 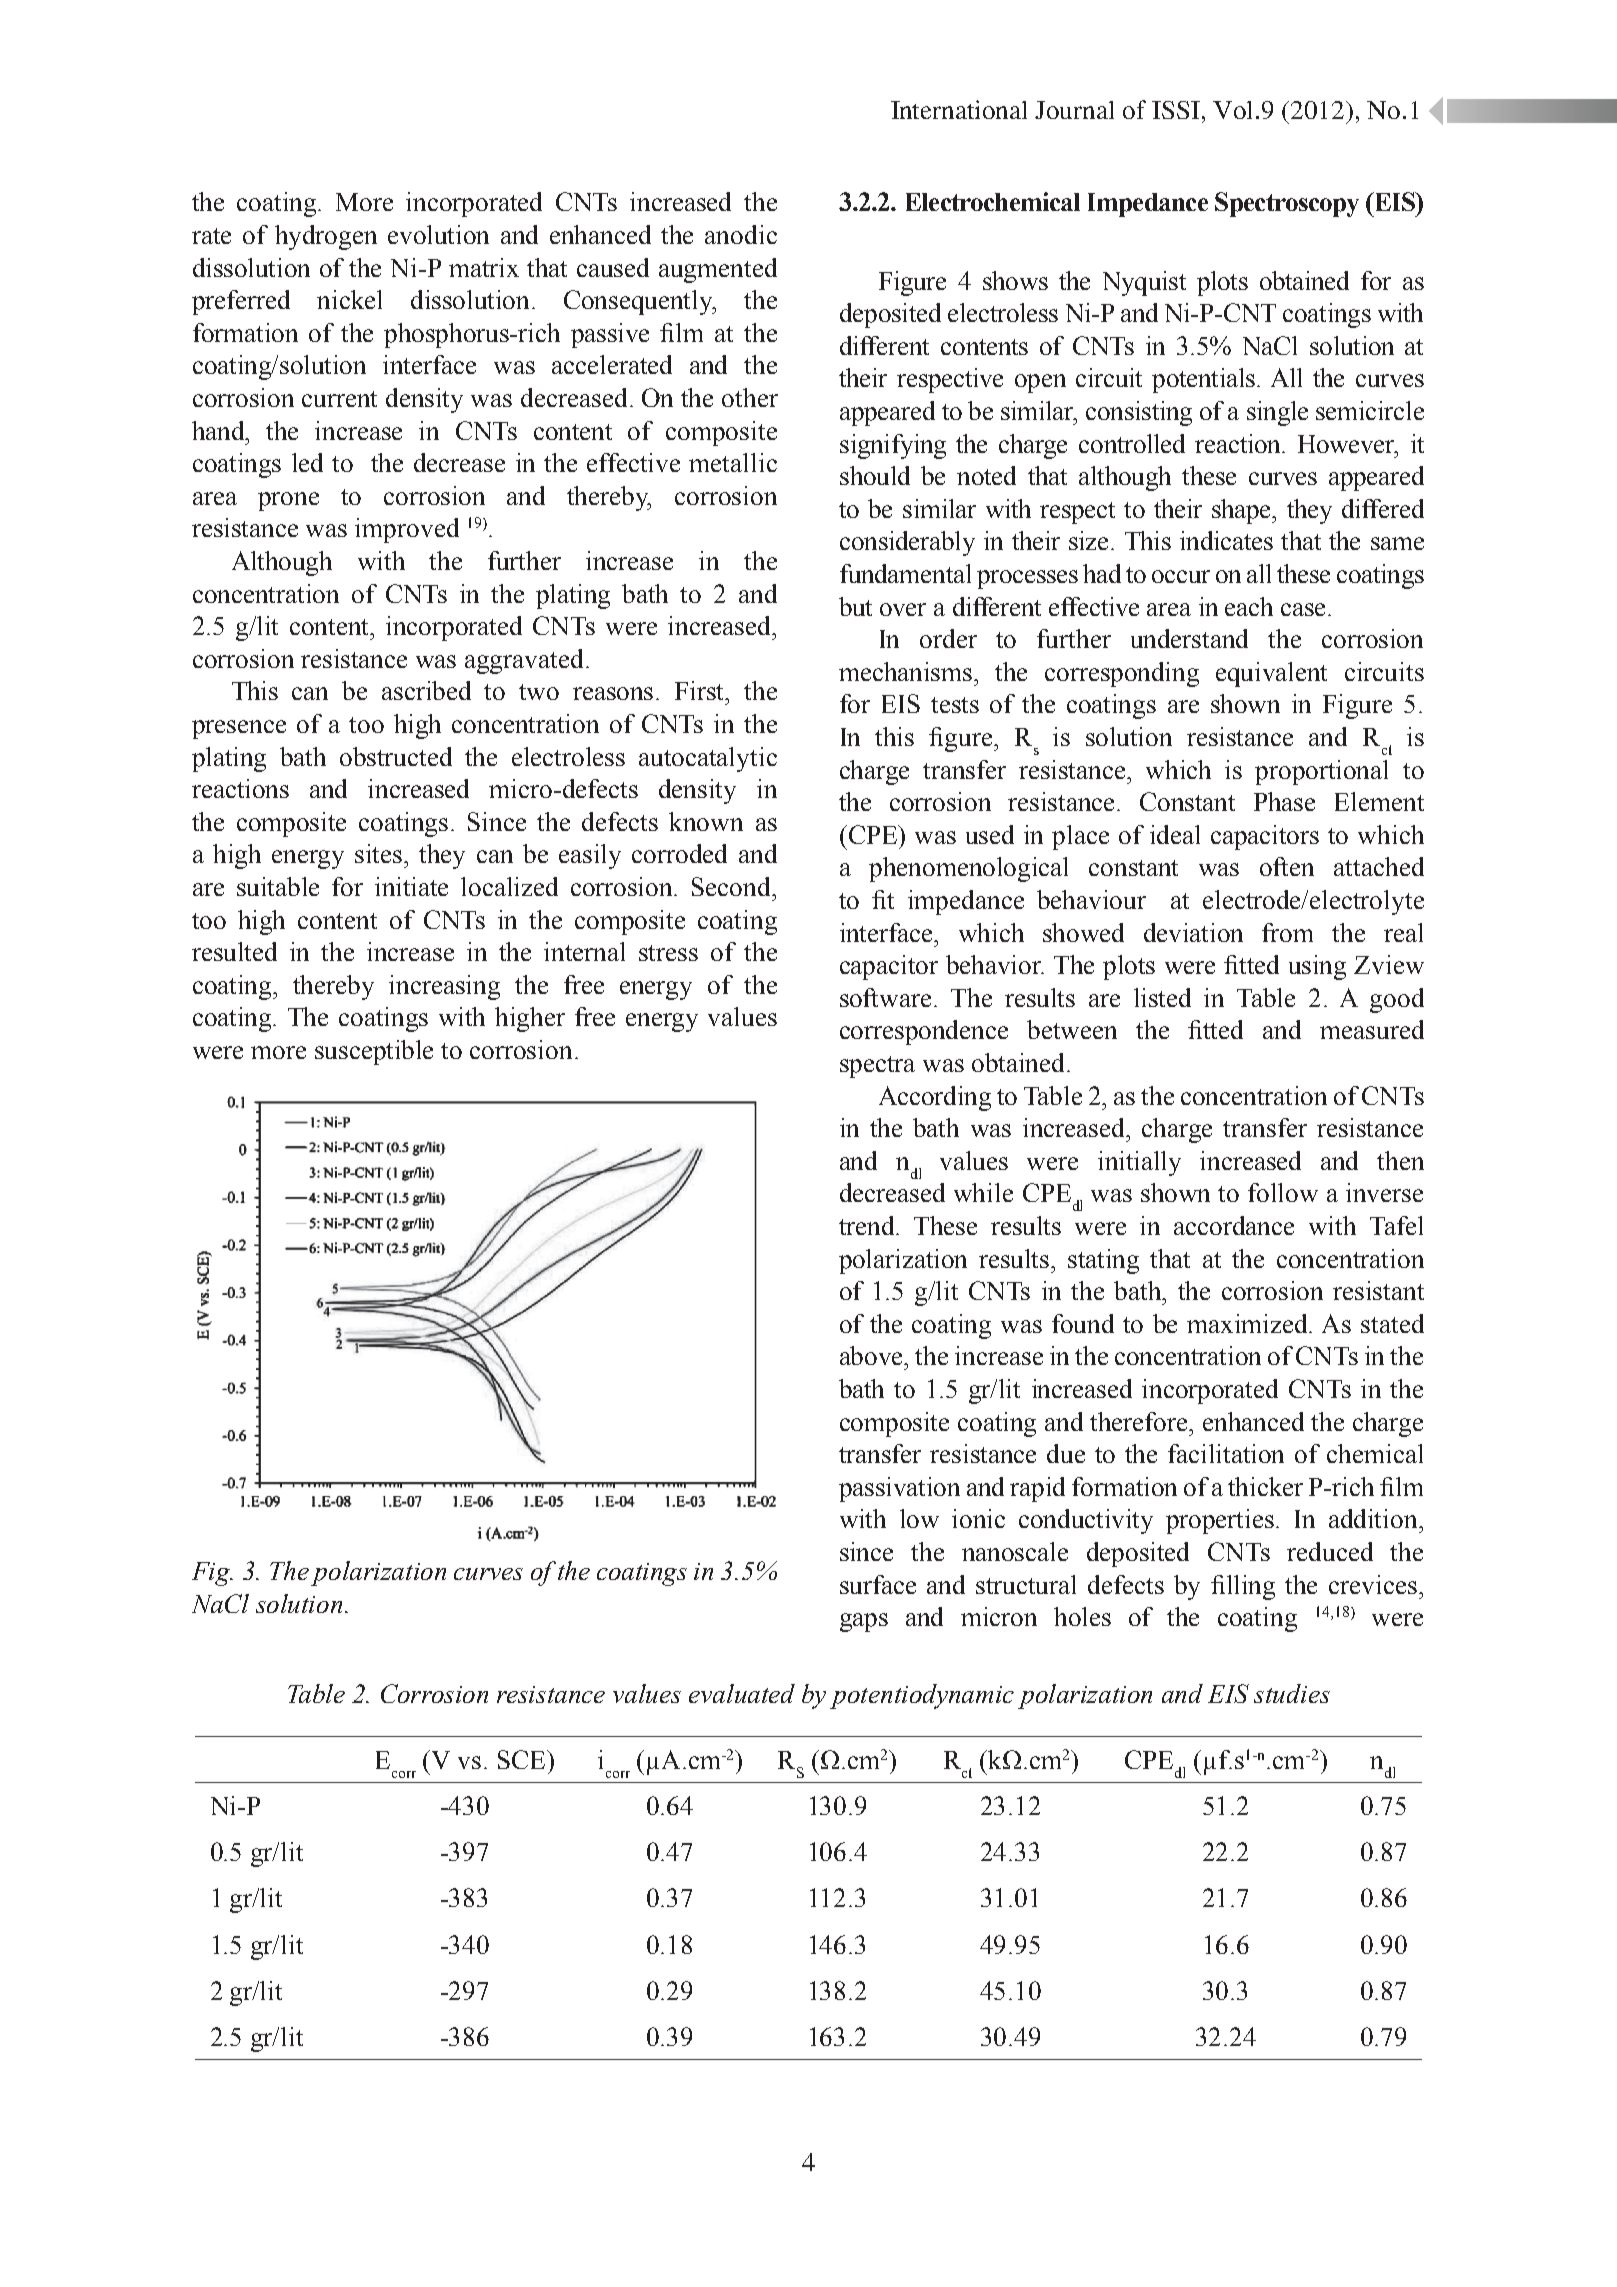 I want to click on Spectroscopy, so click(x=1287, y=204).
